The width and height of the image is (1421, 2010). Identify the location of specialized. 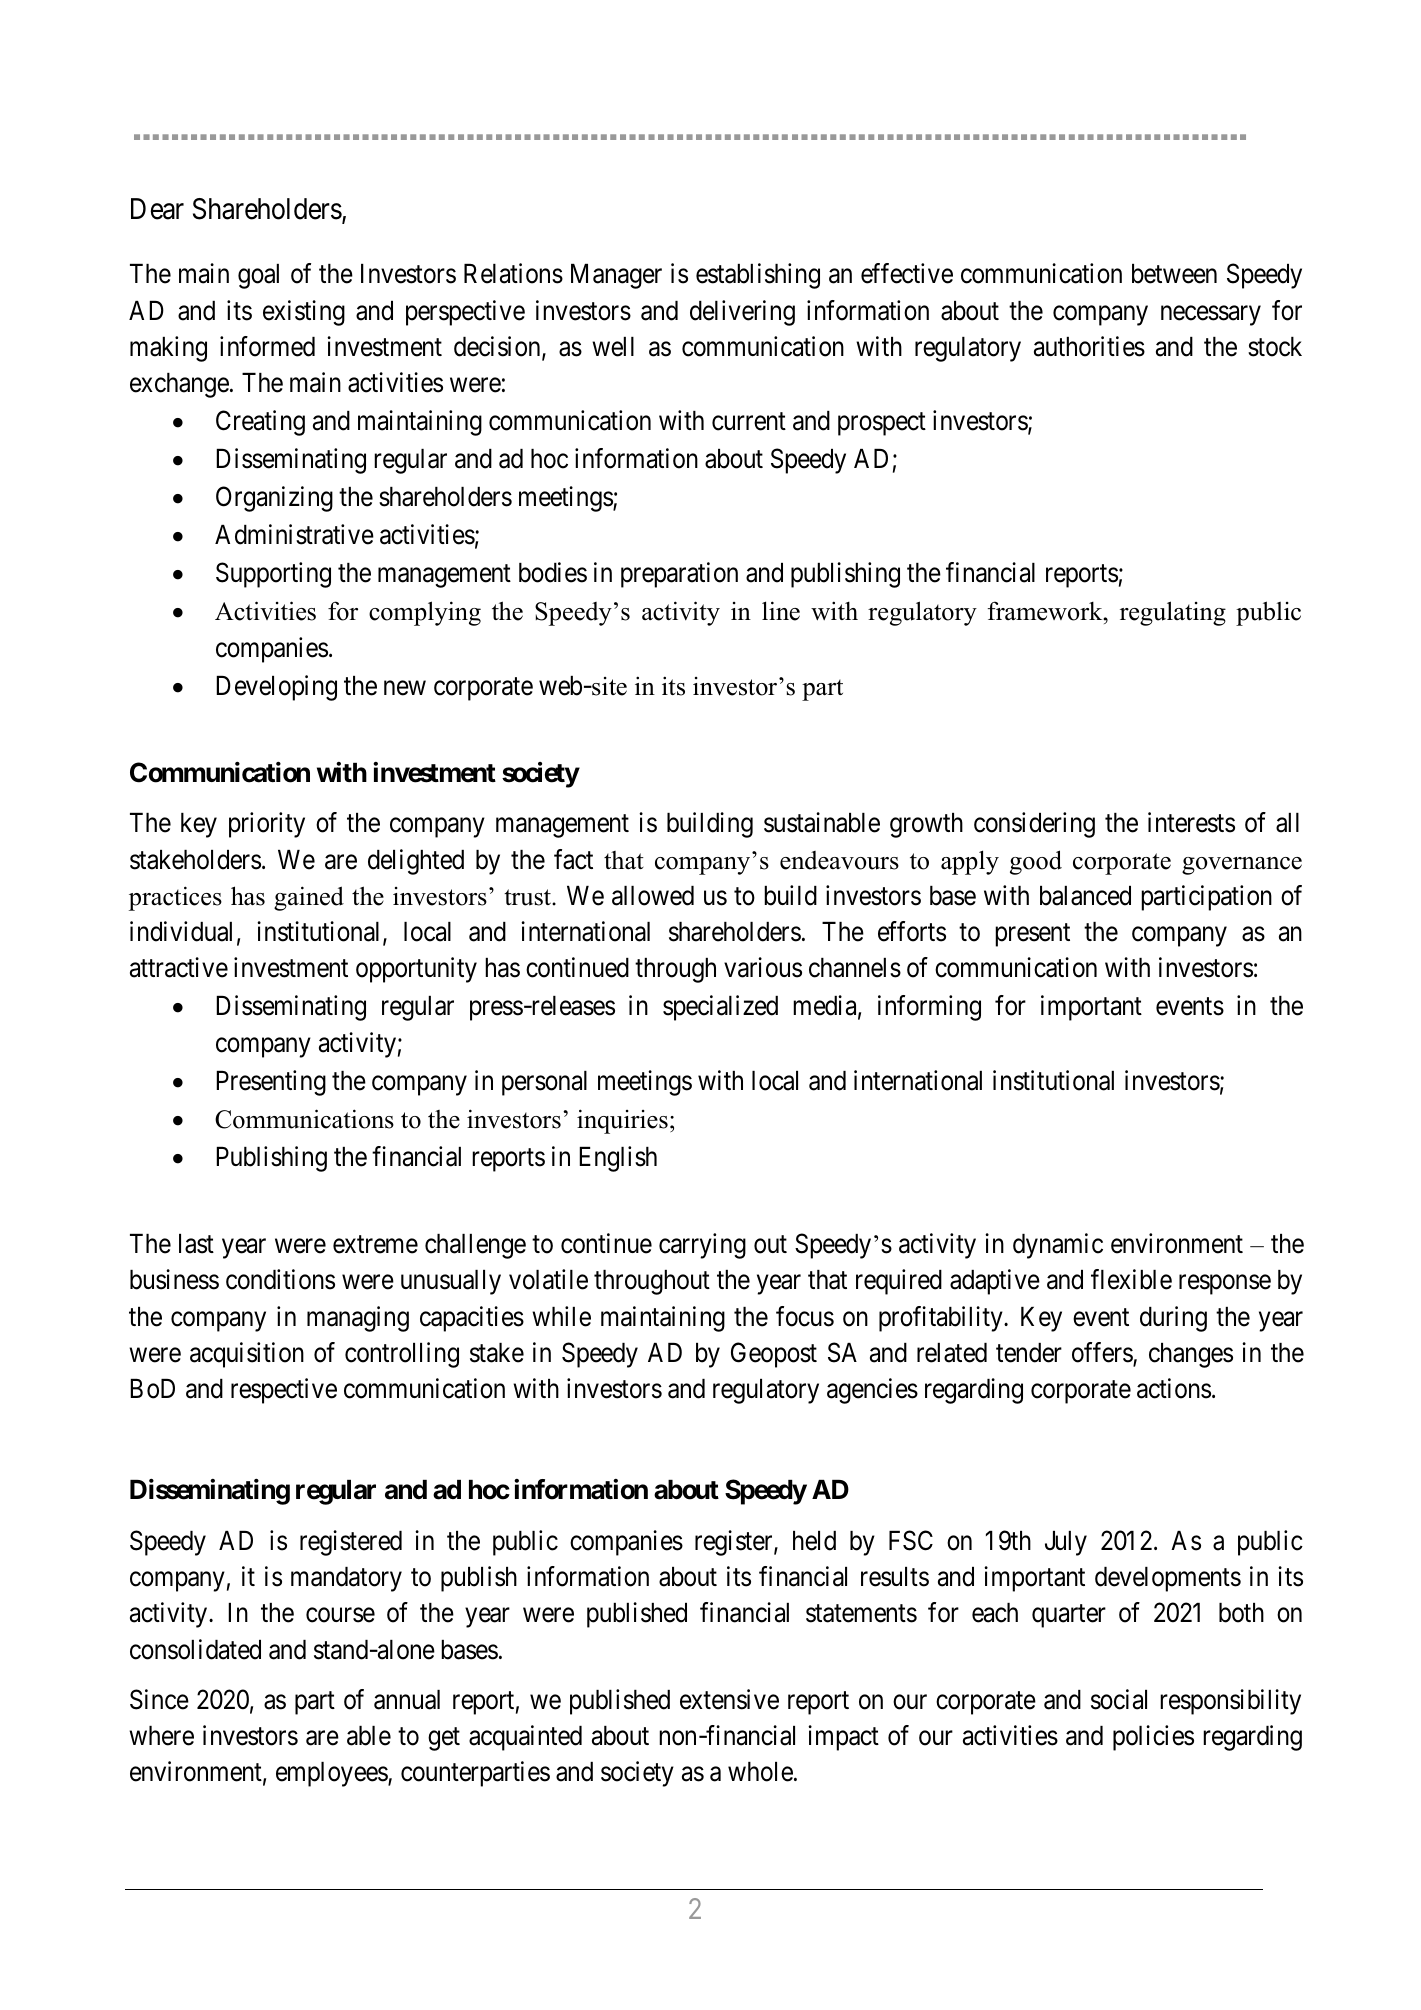
(720, 1008).
